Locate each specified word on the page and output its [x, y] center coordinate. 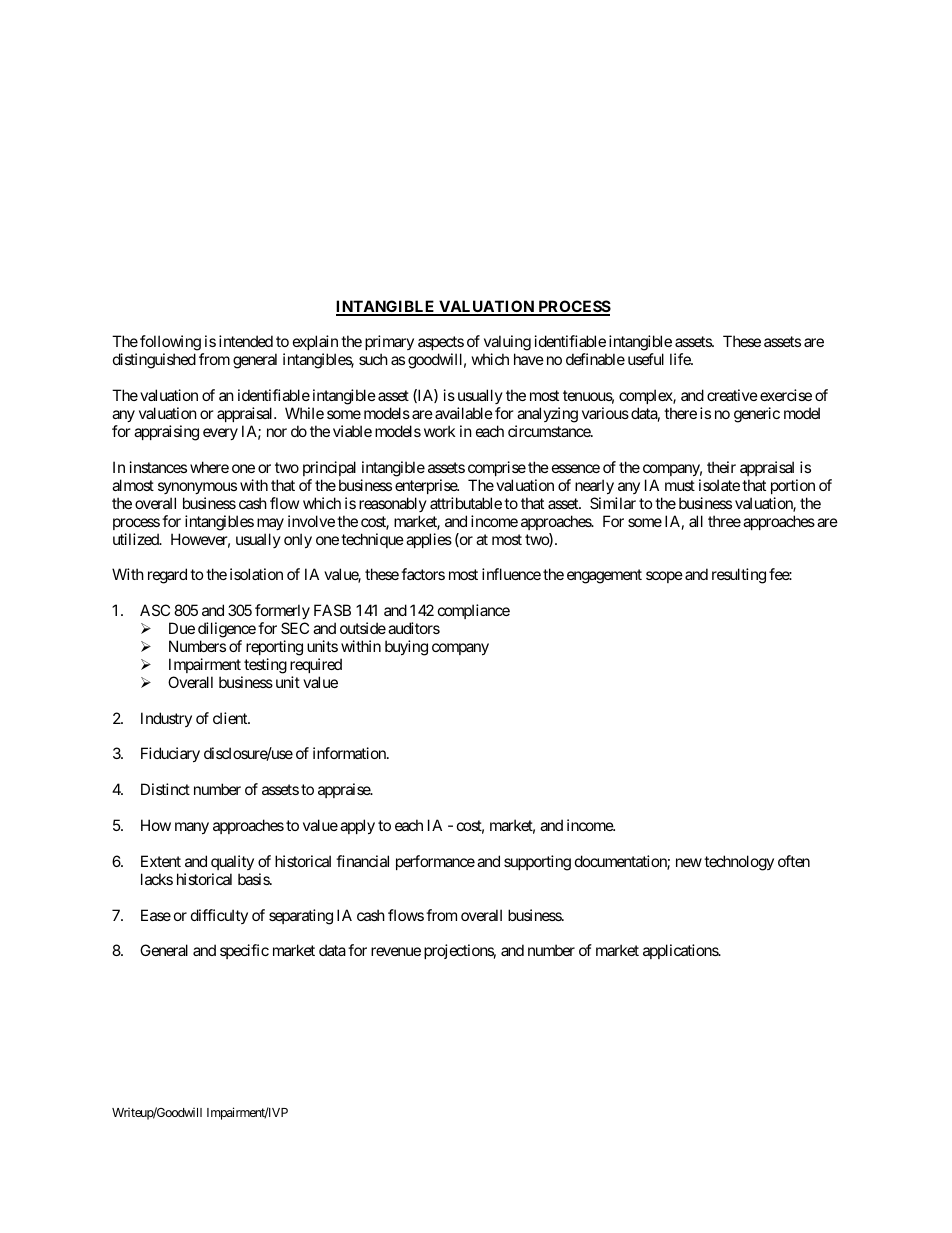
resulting [739, 576]
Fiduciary [170, 754]
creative [732, 395]
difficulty [219, 916]
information [350, 753]
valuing [507, 344]
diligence [227, 630]
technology [739, 863]
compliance [474, 611]
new [689, 862]
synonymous [197, 488]
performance [435, 862]
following [171, 344]
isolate [719, 485]
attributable [466, 503]
